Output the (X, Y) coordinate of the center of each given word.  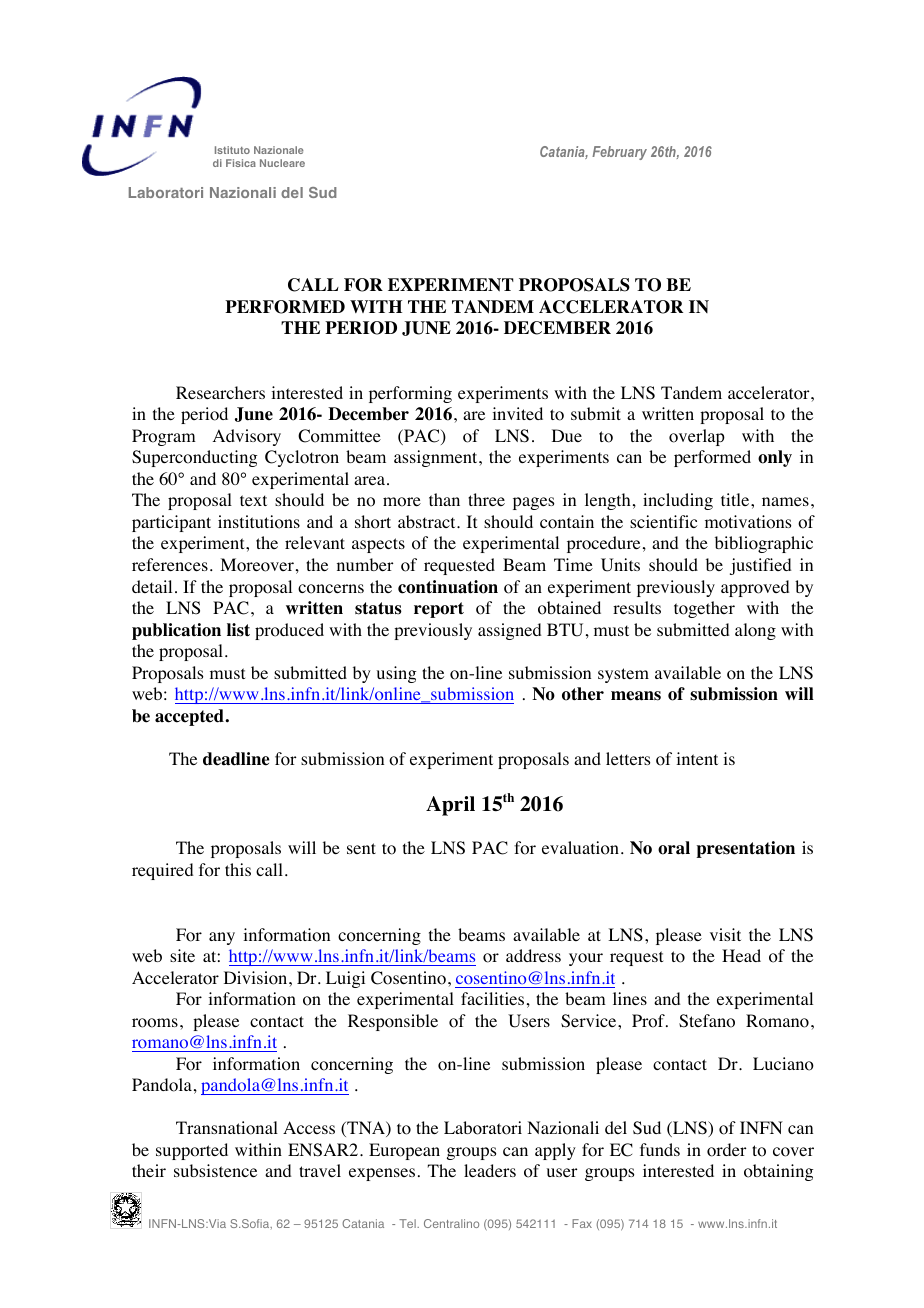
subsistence (215, 1170)
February (619, 153)
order (726, 1150)
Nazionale (279, 150)
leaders (490, 1170)
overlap (697, 437)
